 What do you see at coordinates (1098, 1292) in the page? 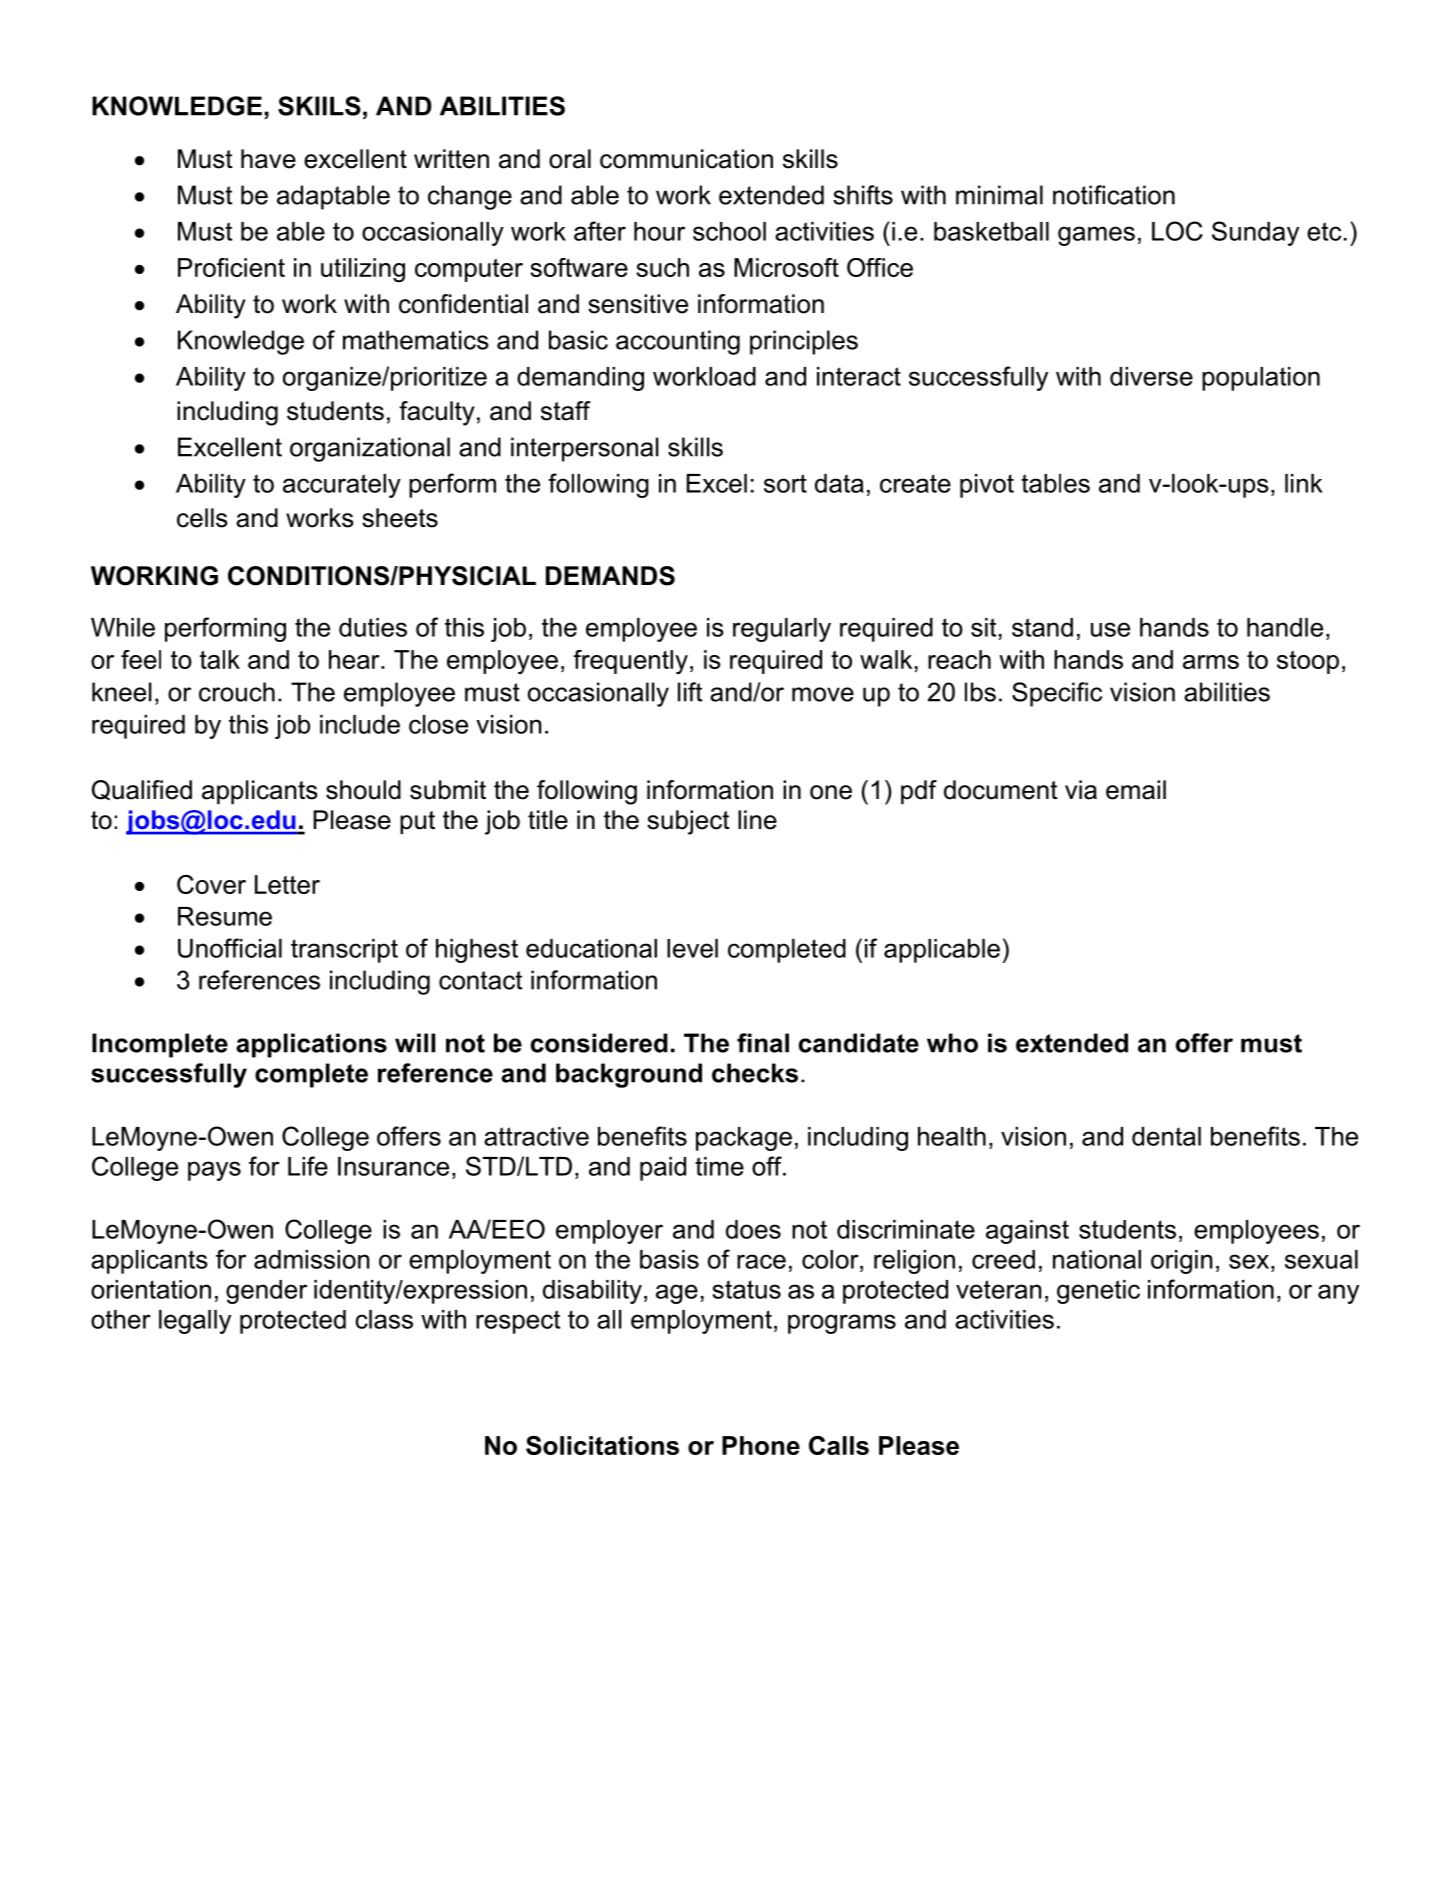
I see `genetic` at bounding box center [1098, 1292].
